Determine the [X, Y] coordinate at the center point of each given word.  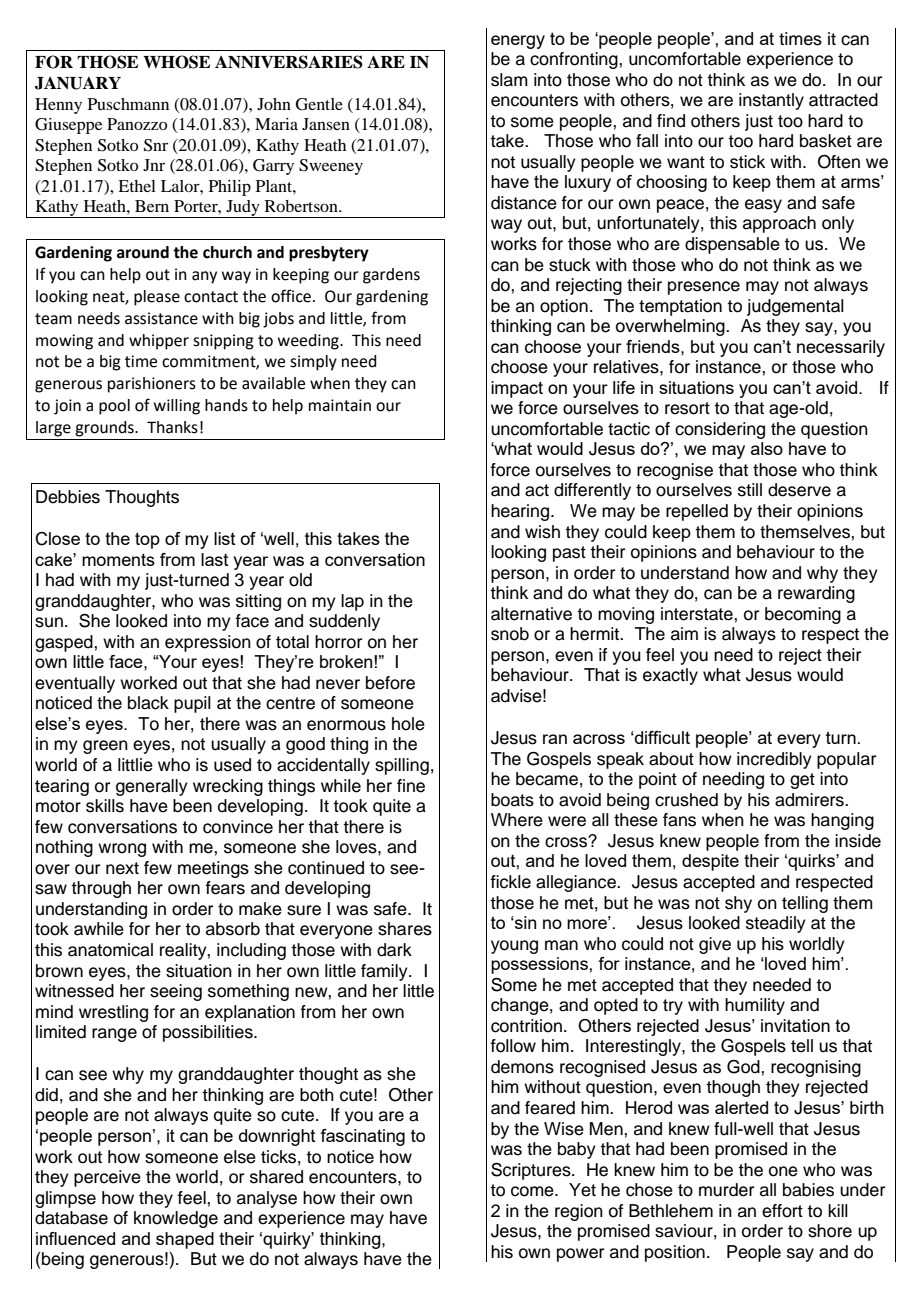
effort [782, 1211]
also [767, 448]
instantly [771, 101]
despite [710, 862]
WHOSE [176, 62]
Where [517, 820]
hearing [521, 512]
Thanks [172, 427]
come [533, 1191]
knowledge [176, 1219]
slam [509, 80]
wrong [122, 850]
